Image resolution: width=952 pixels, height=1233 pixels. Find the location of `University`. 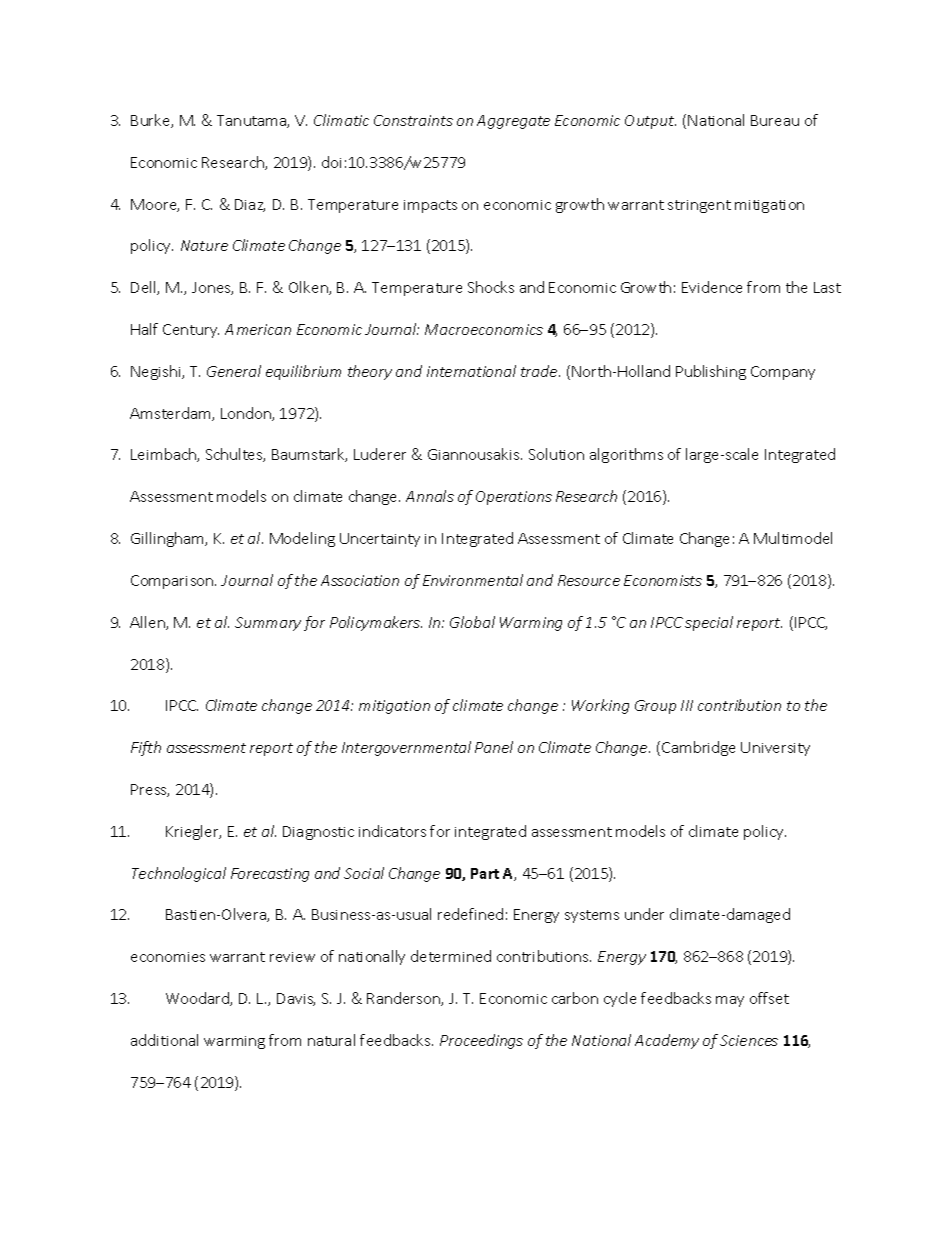

University is located at coordinates (775, 749).
